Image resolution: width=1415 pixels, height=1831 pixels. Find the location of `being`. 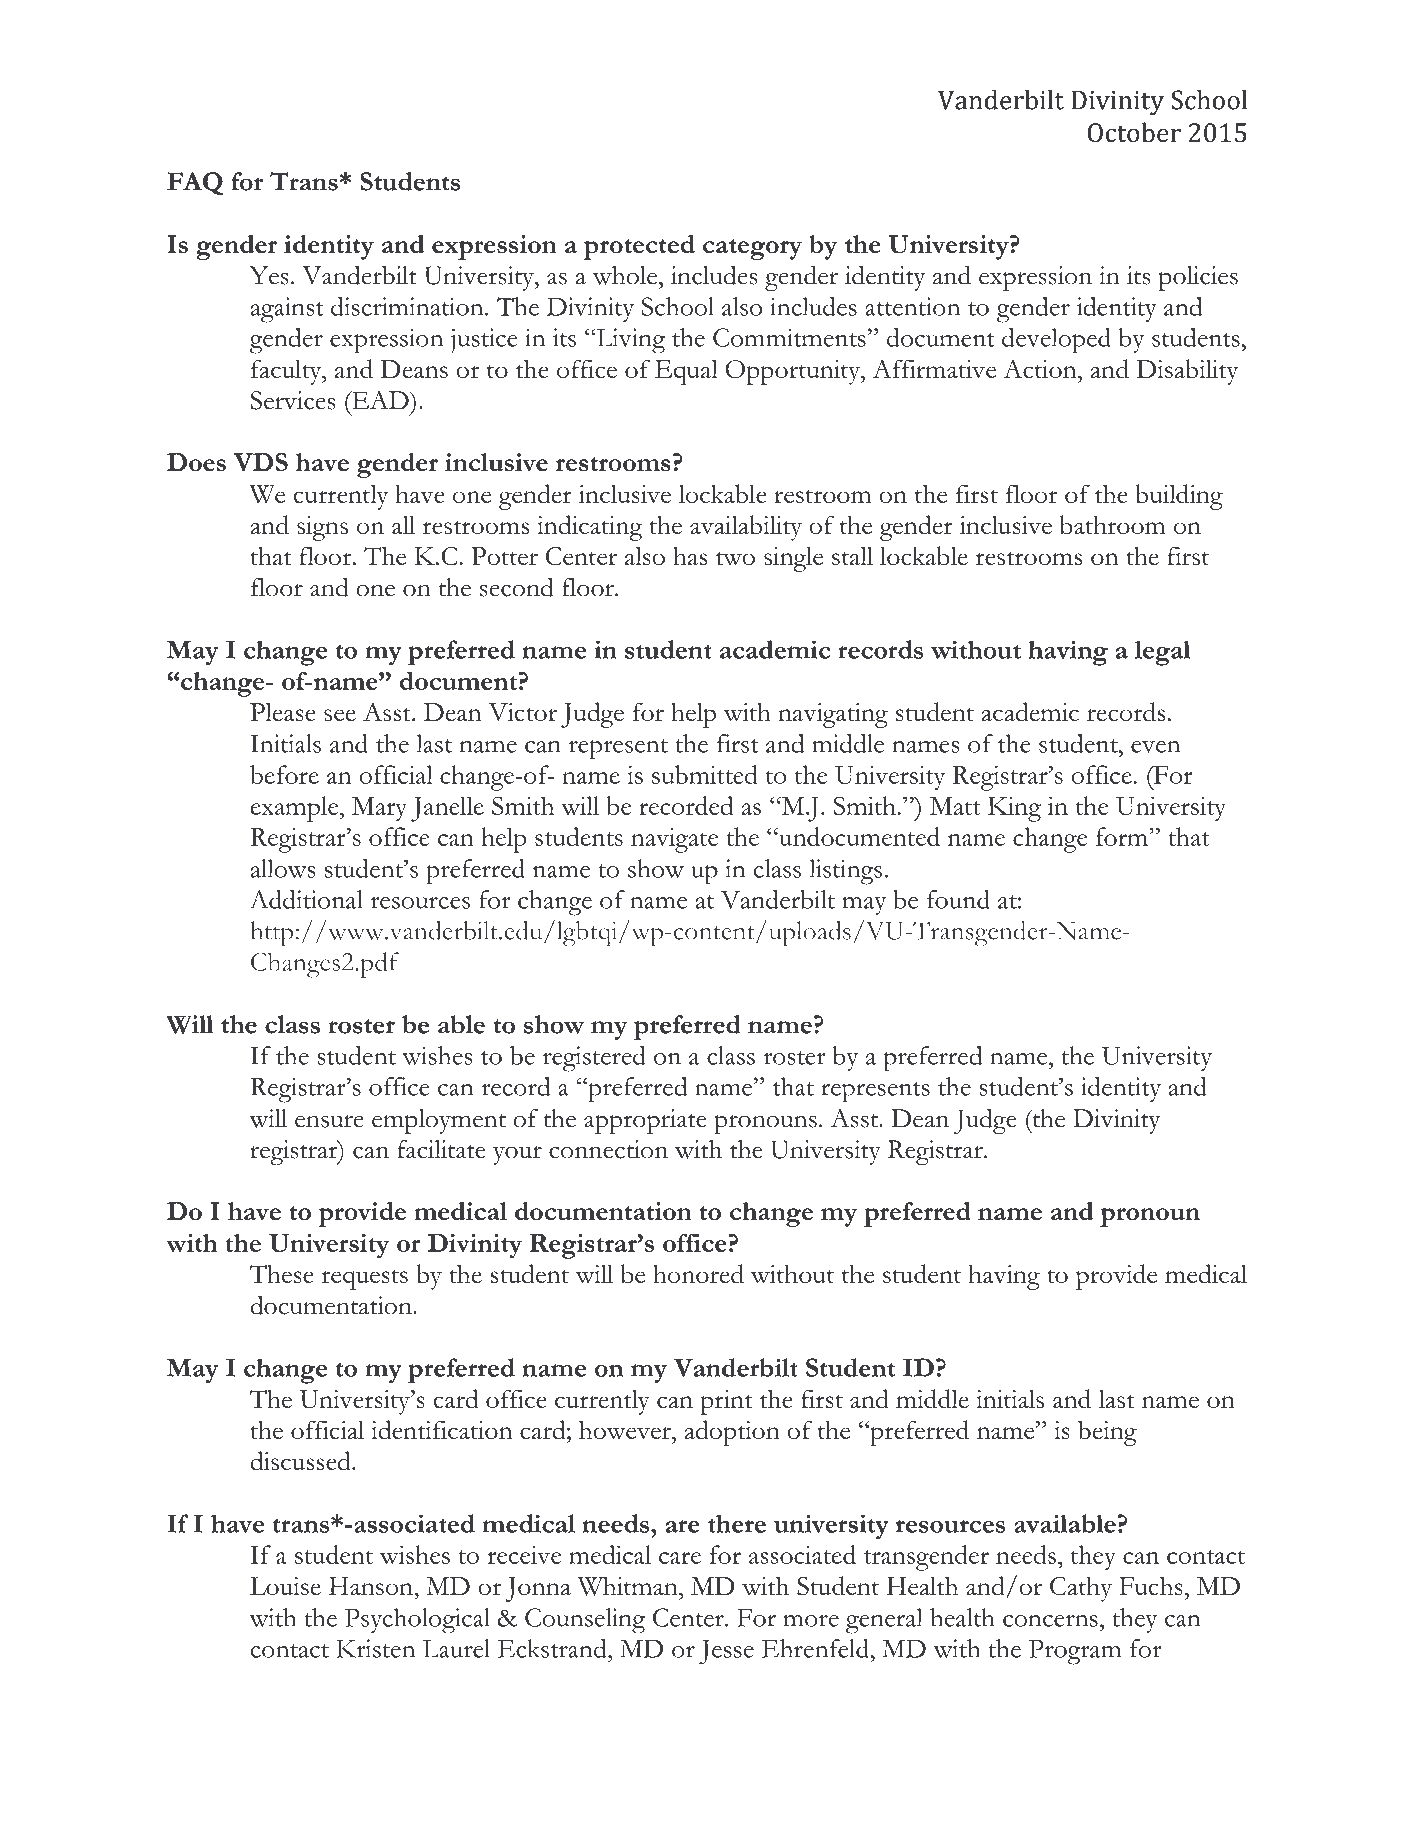

being is located at coordinates (1107, 1433).
